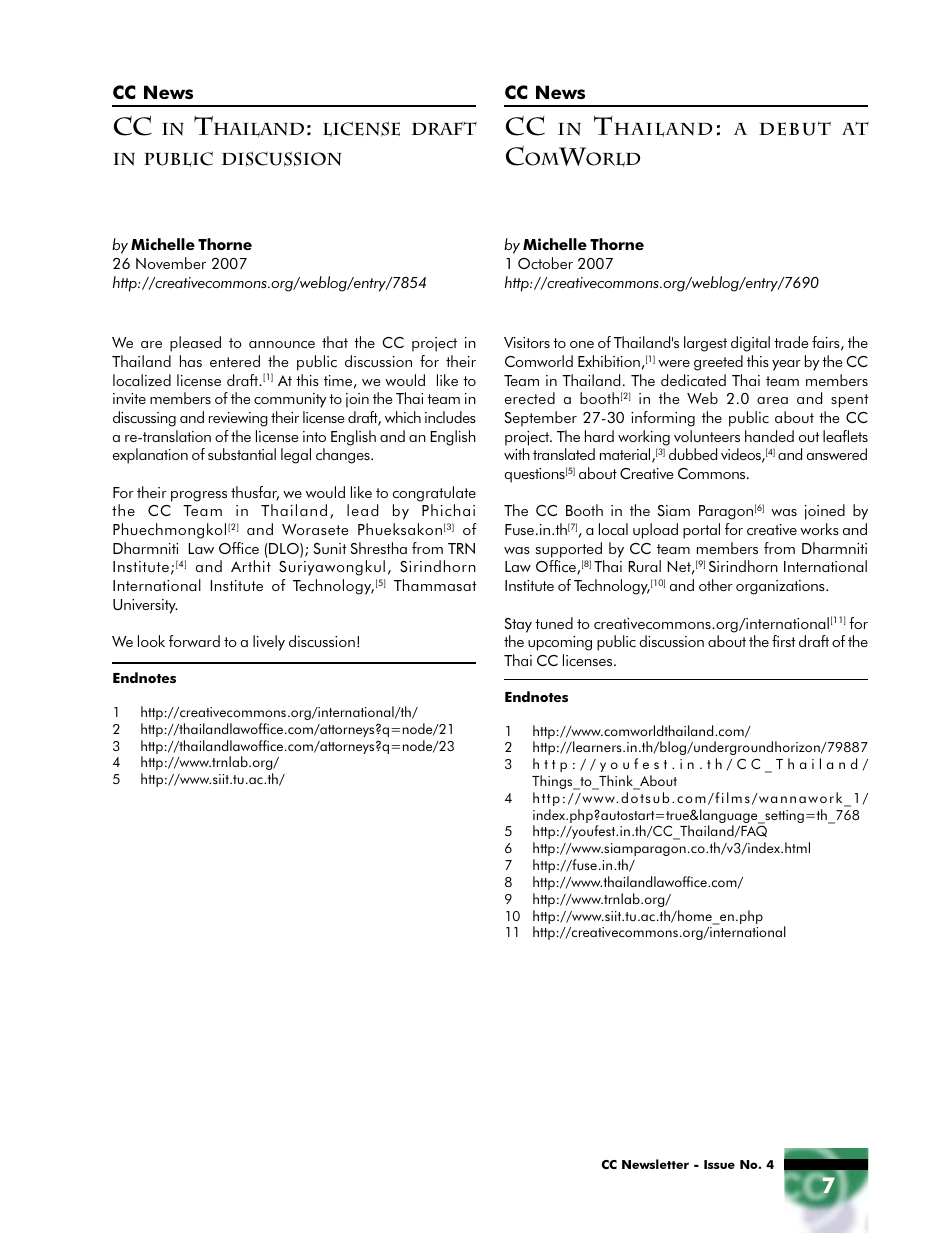 Image resolution: width=952 pixels, height=1233 pixels. What do you see at coordinates (719, 1164) in the screenshot?
I see `Issue` at bounding box center [719, 1164].
